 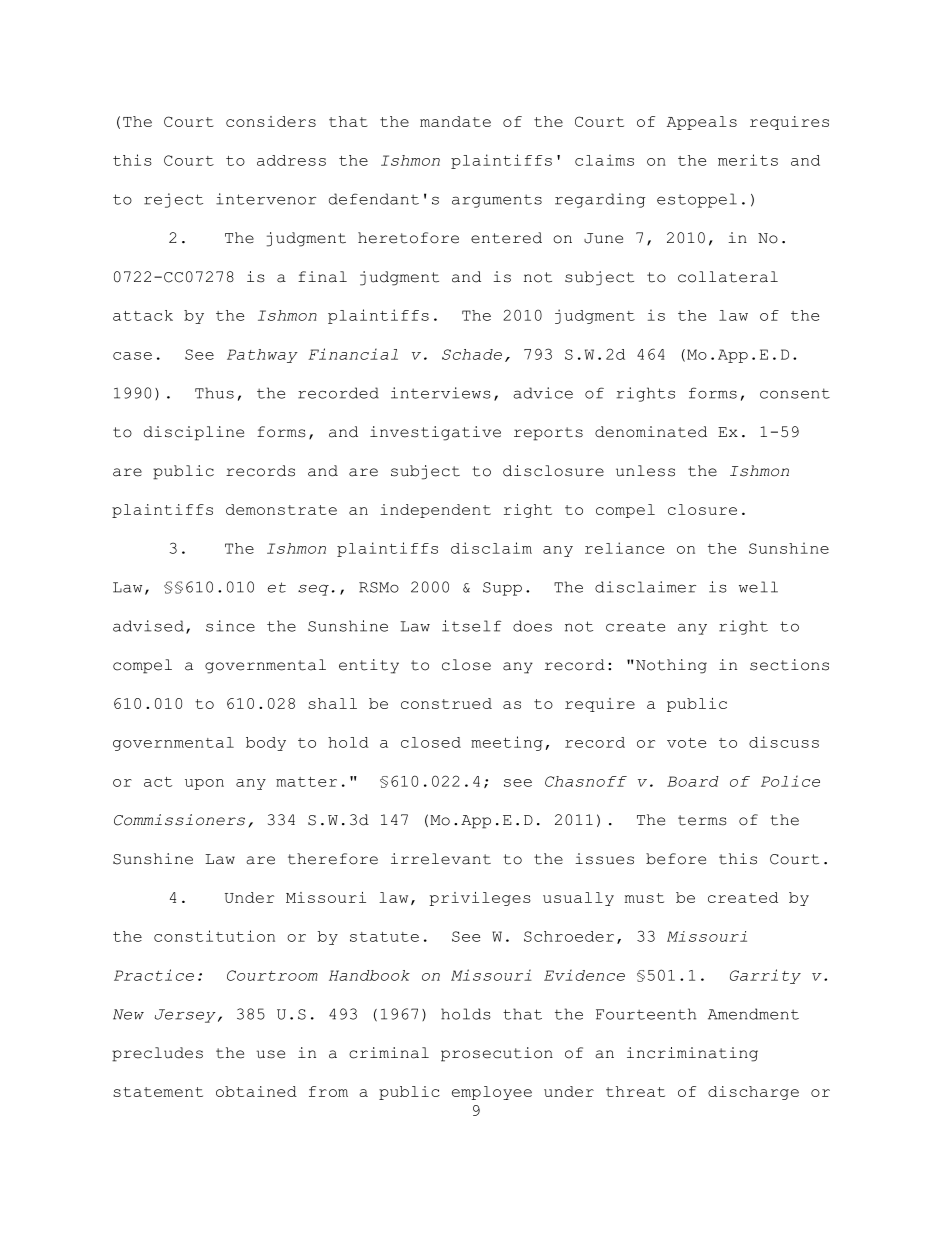 I want to click on precludes, so click(x=157, y=1054).
